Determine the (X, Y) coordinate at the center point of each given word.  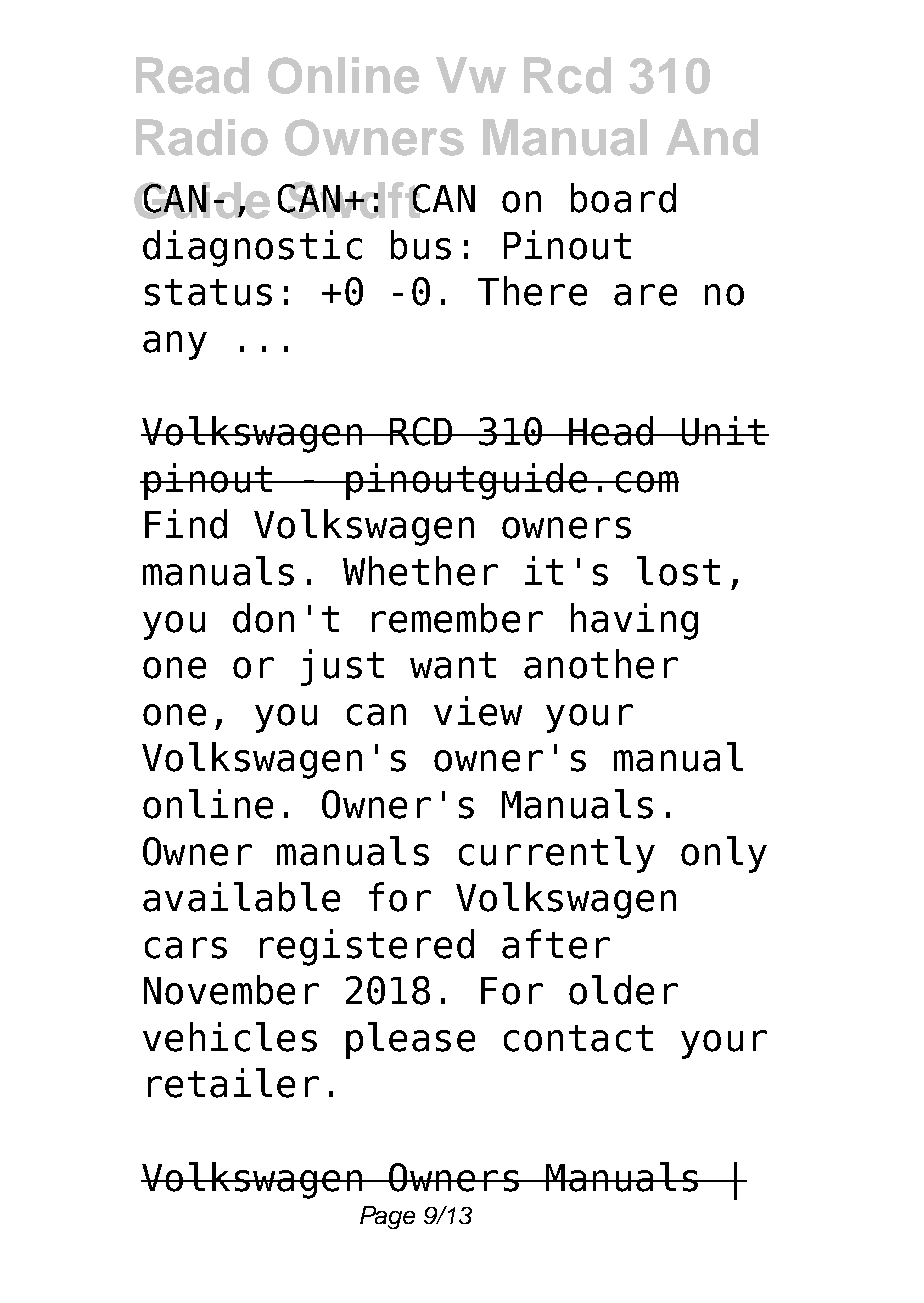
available (241, 897)
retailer (233, 1083)
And (712, 137)
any (175, 345)
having (634, 621)
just (342, 667)
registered (367, 947)
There (532, 291)
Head (611, 431)
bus (421, 245)
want (453, 665)
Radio (202, 137)
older (623, 990)
